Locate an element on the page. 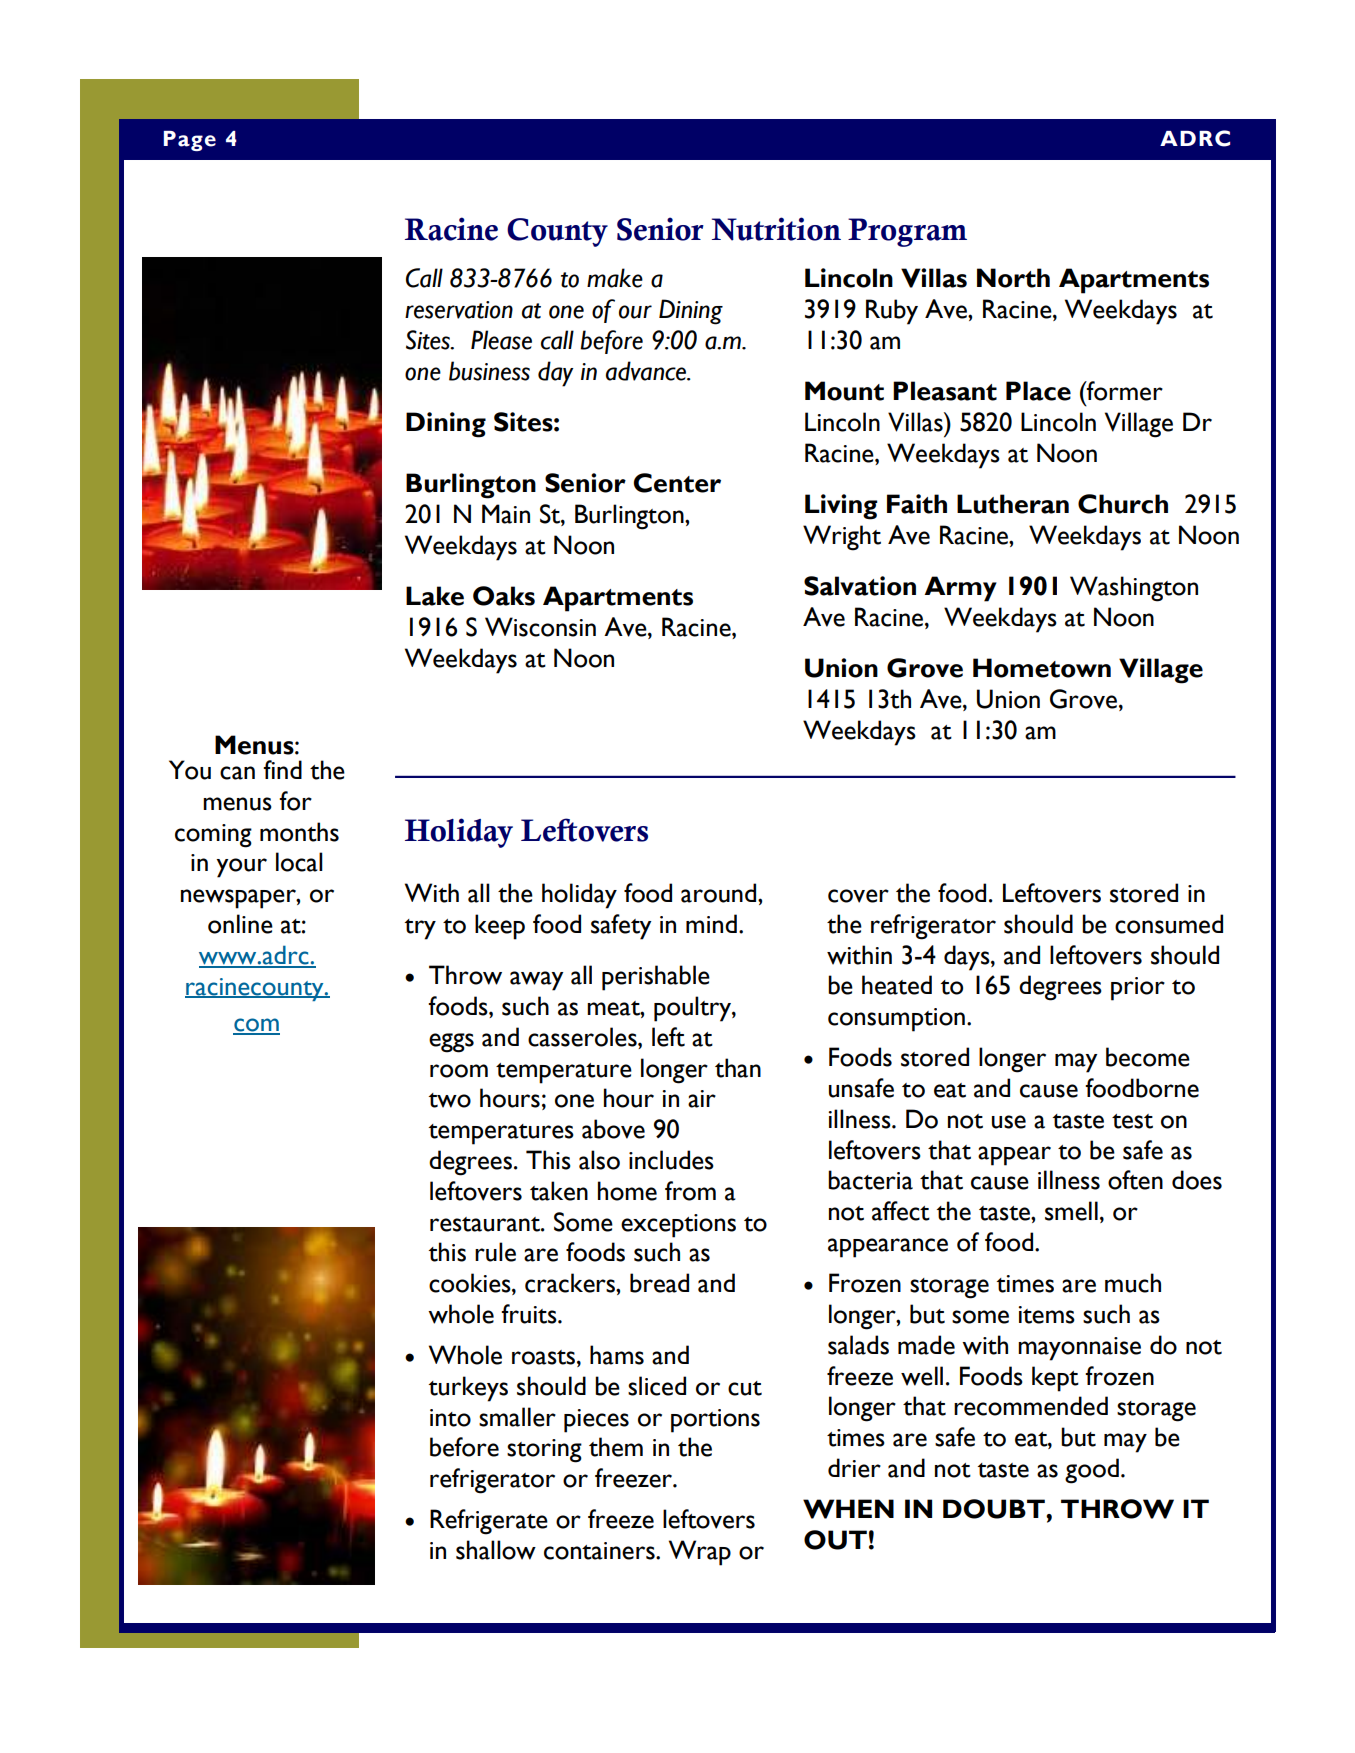 The image size is (1355, 1753). Lake is located at coordinates (435, 596).
